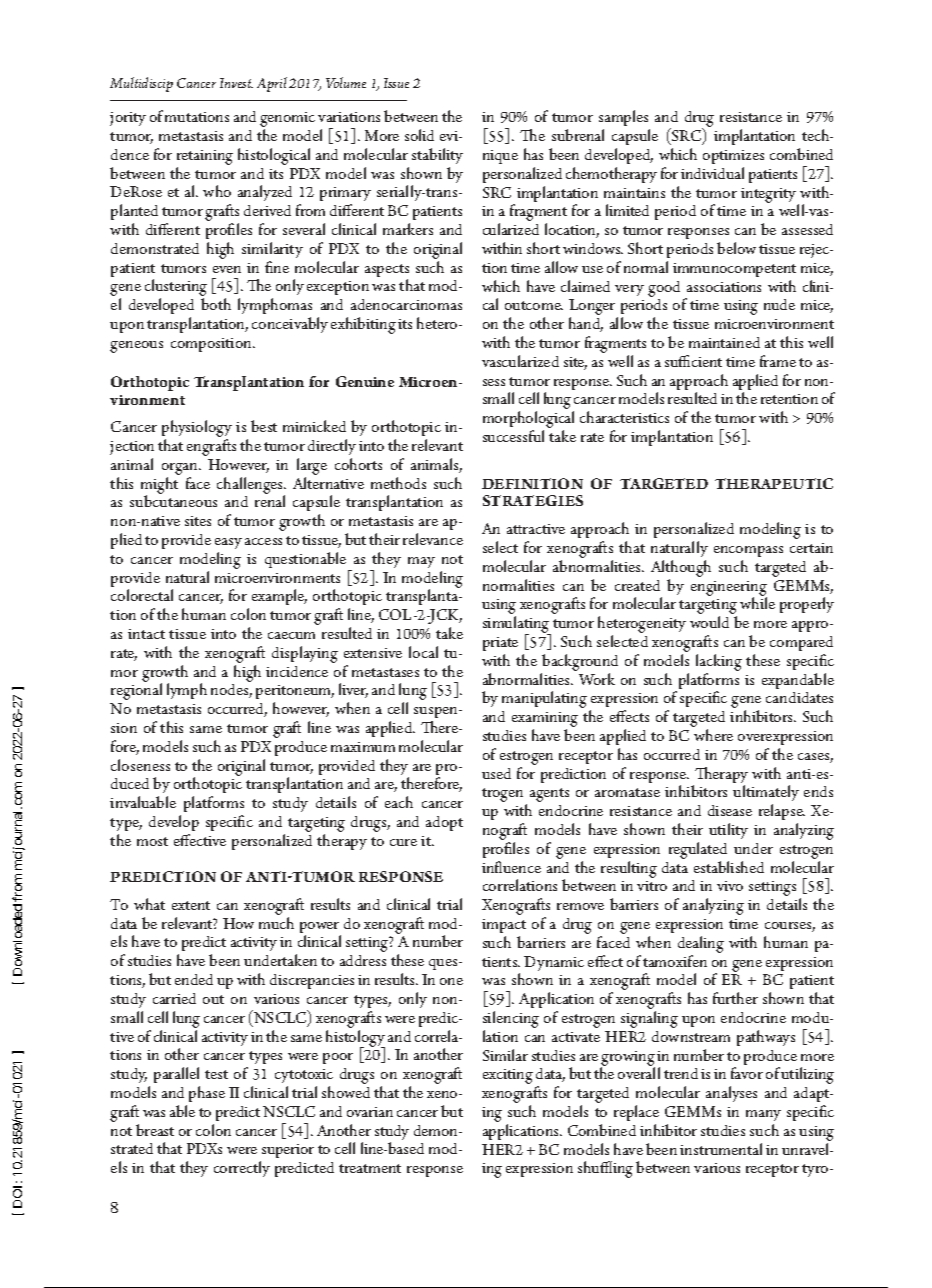  What do you see at coordinates (733, 157) in the screenshot?
I see `optimizes` at bounding box center [733, 157].
